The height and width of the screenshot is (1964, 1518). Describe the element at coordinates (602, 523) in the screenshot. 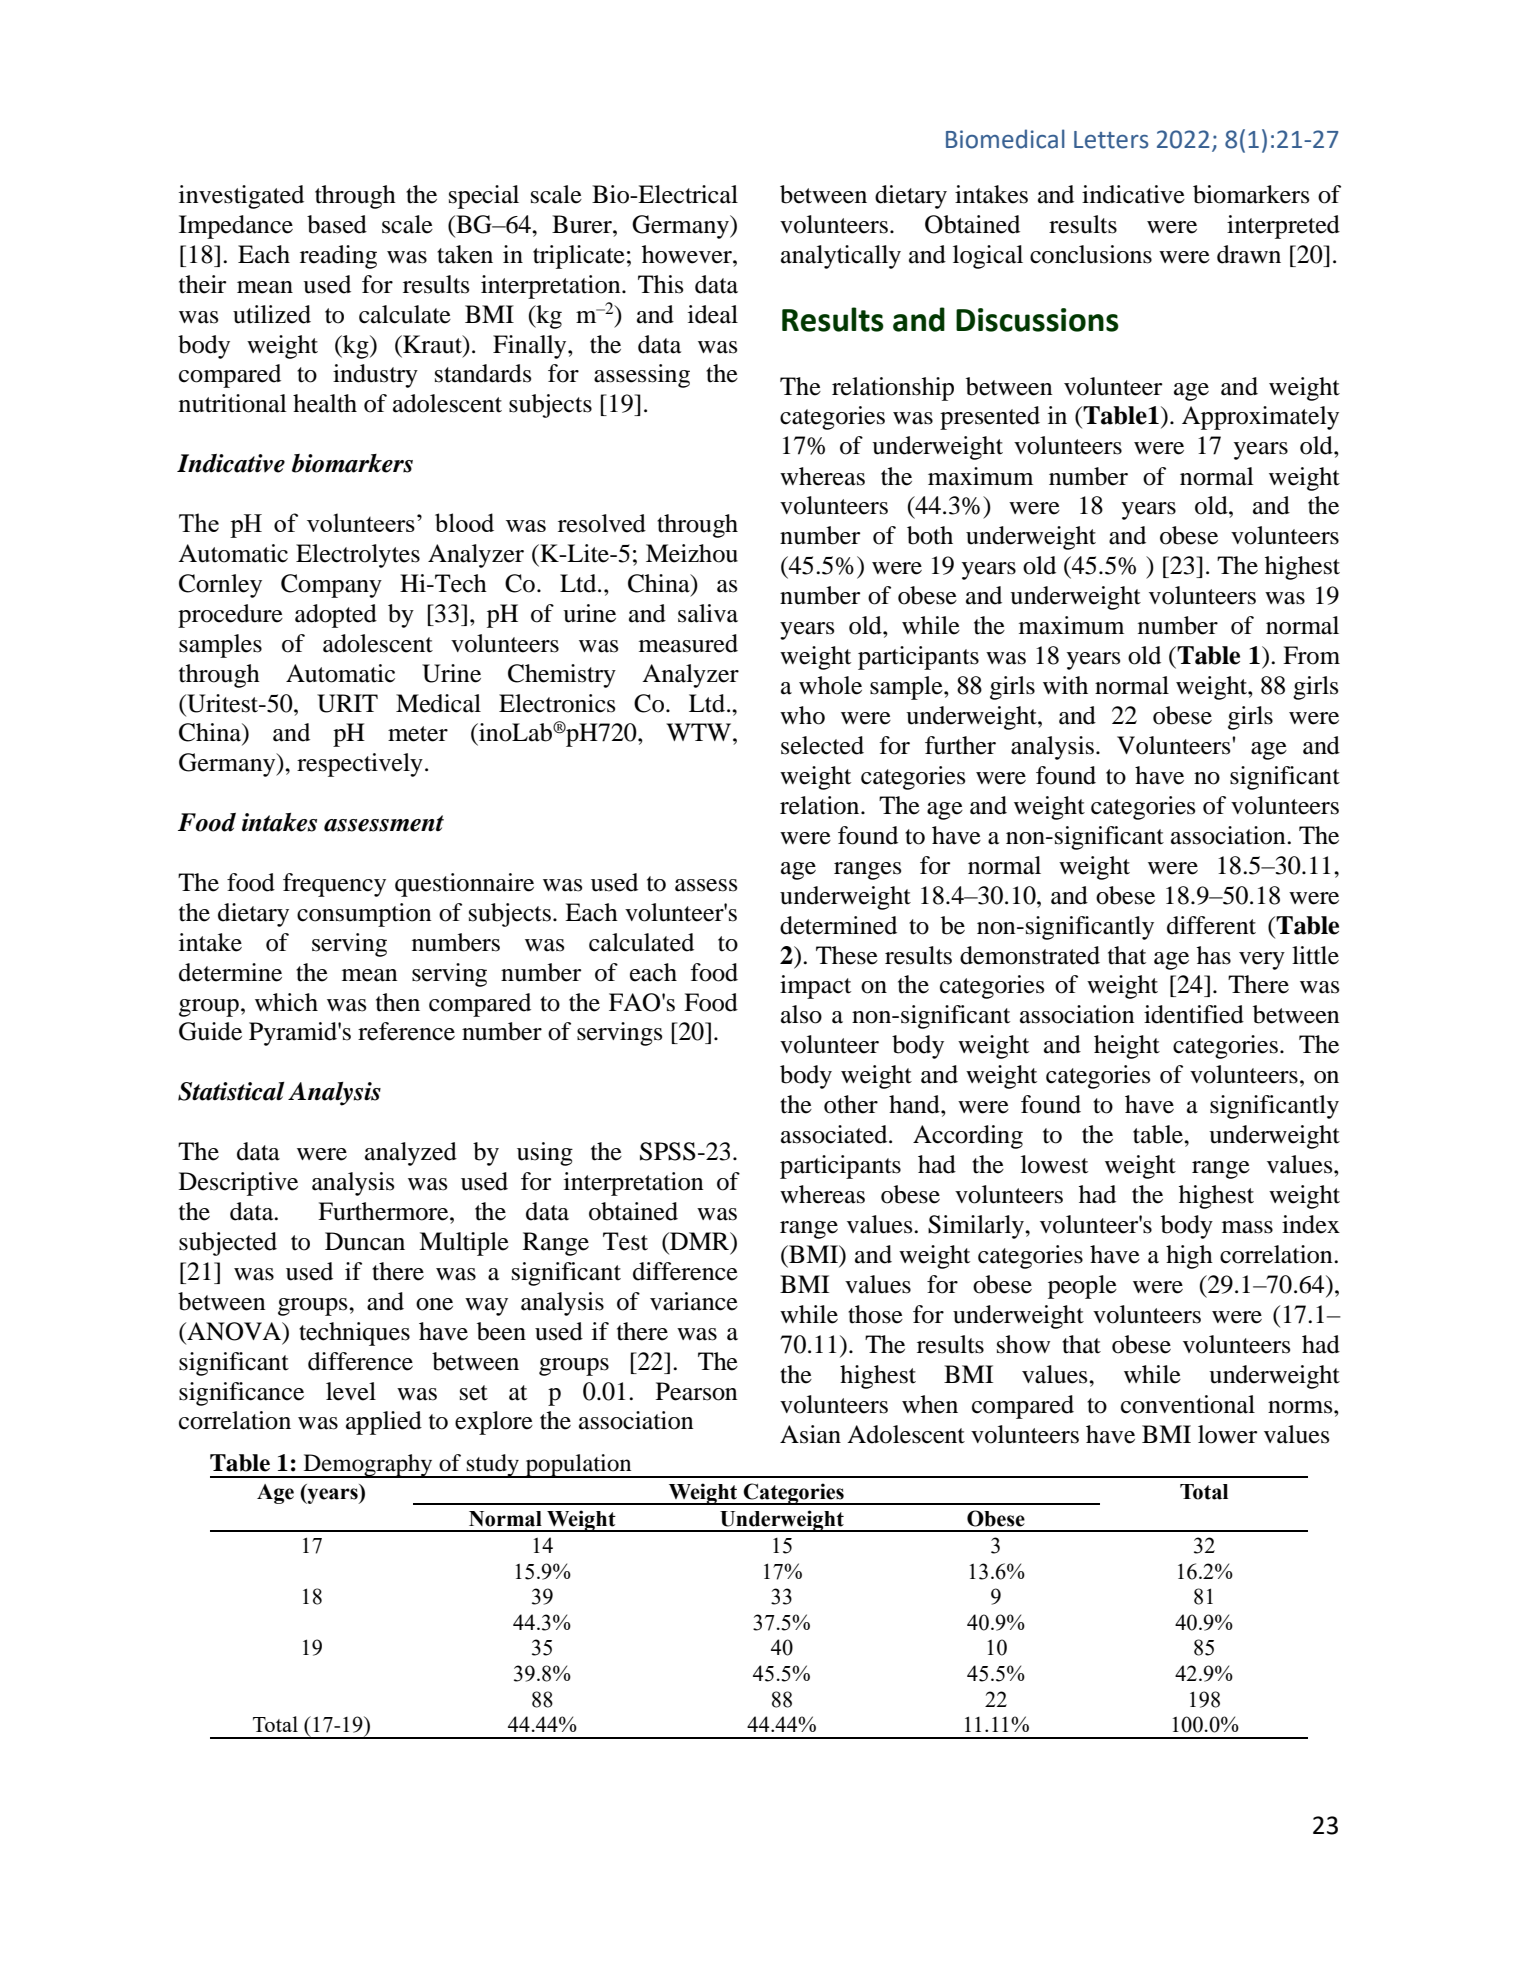

I see `resolved` at that location.
